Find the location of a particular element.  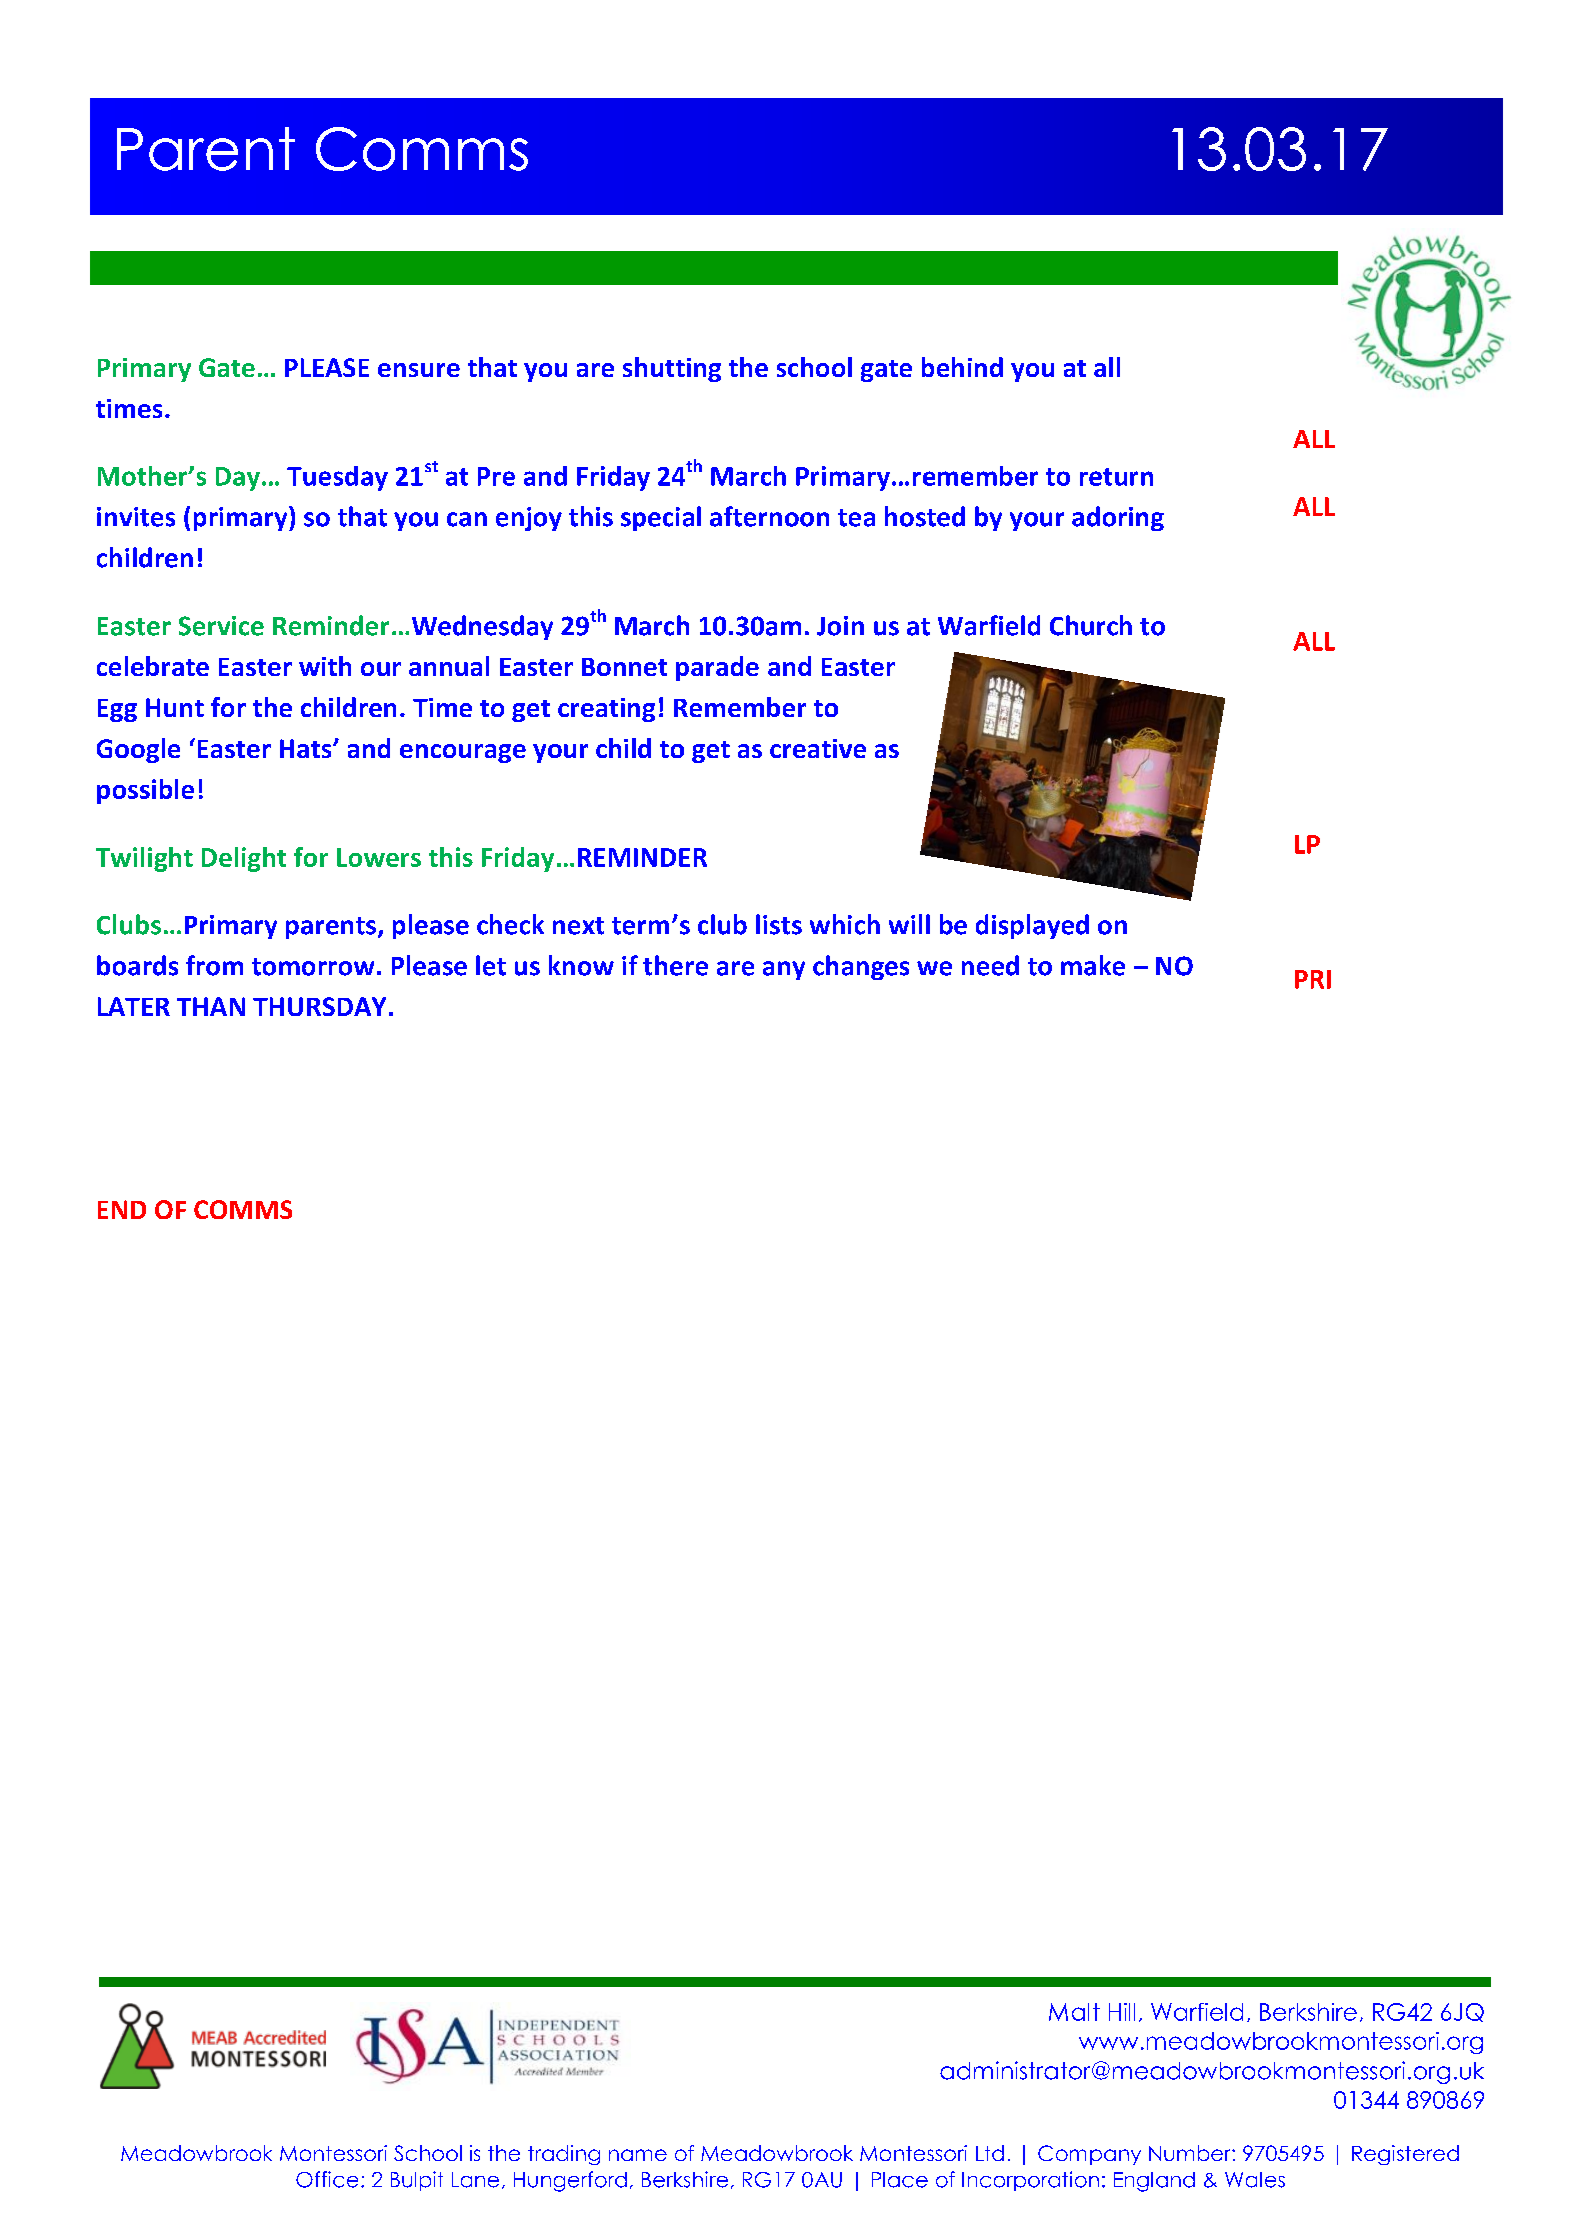

Church is located at coordinates (1091, 625).
